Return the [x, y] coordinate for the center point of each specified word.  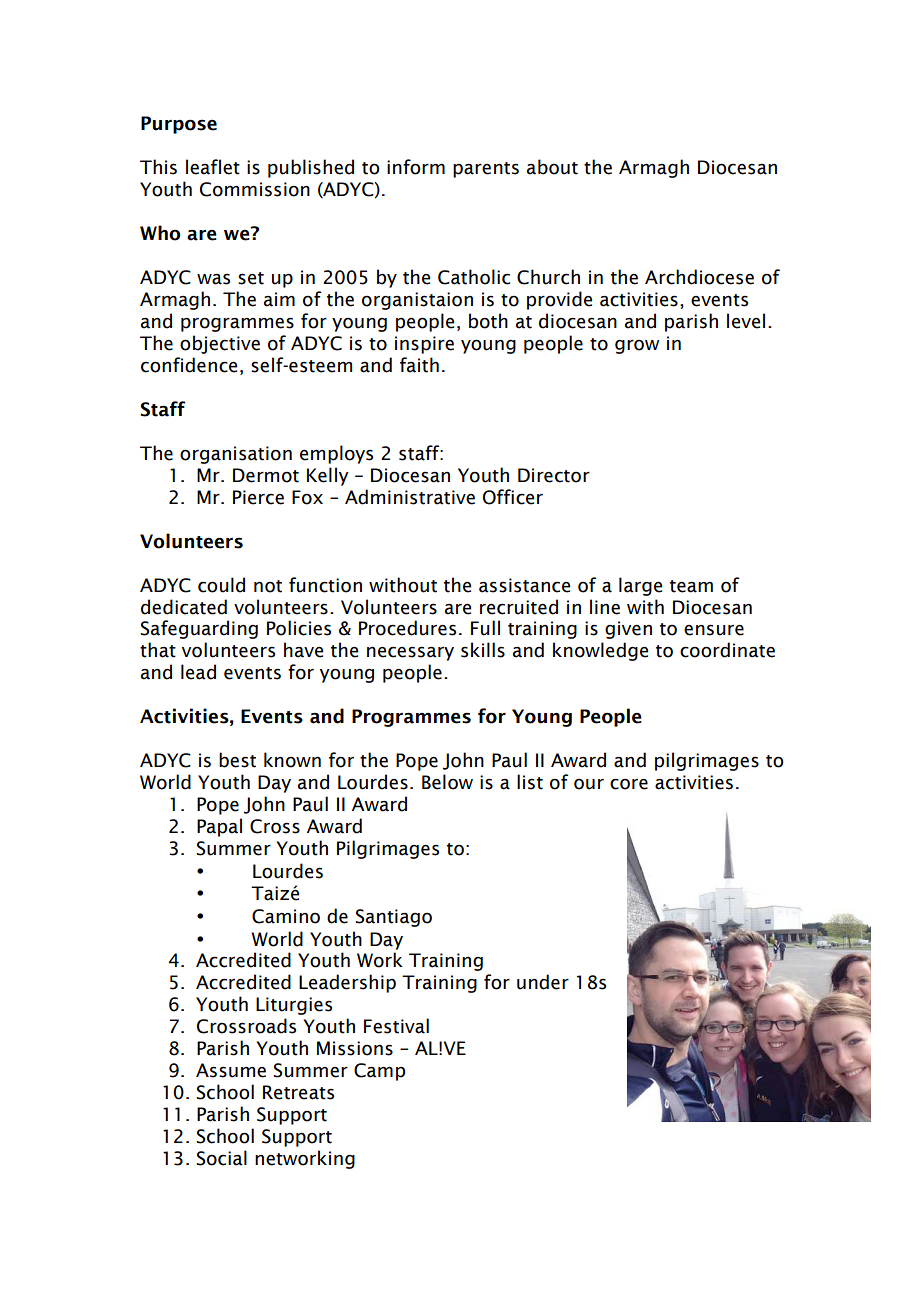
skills [483, 650]
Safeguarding [199, 629]
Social [221, 1158]
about [552, 167]
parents [486, 170]
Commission [255, 189]
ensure [714, 630]
